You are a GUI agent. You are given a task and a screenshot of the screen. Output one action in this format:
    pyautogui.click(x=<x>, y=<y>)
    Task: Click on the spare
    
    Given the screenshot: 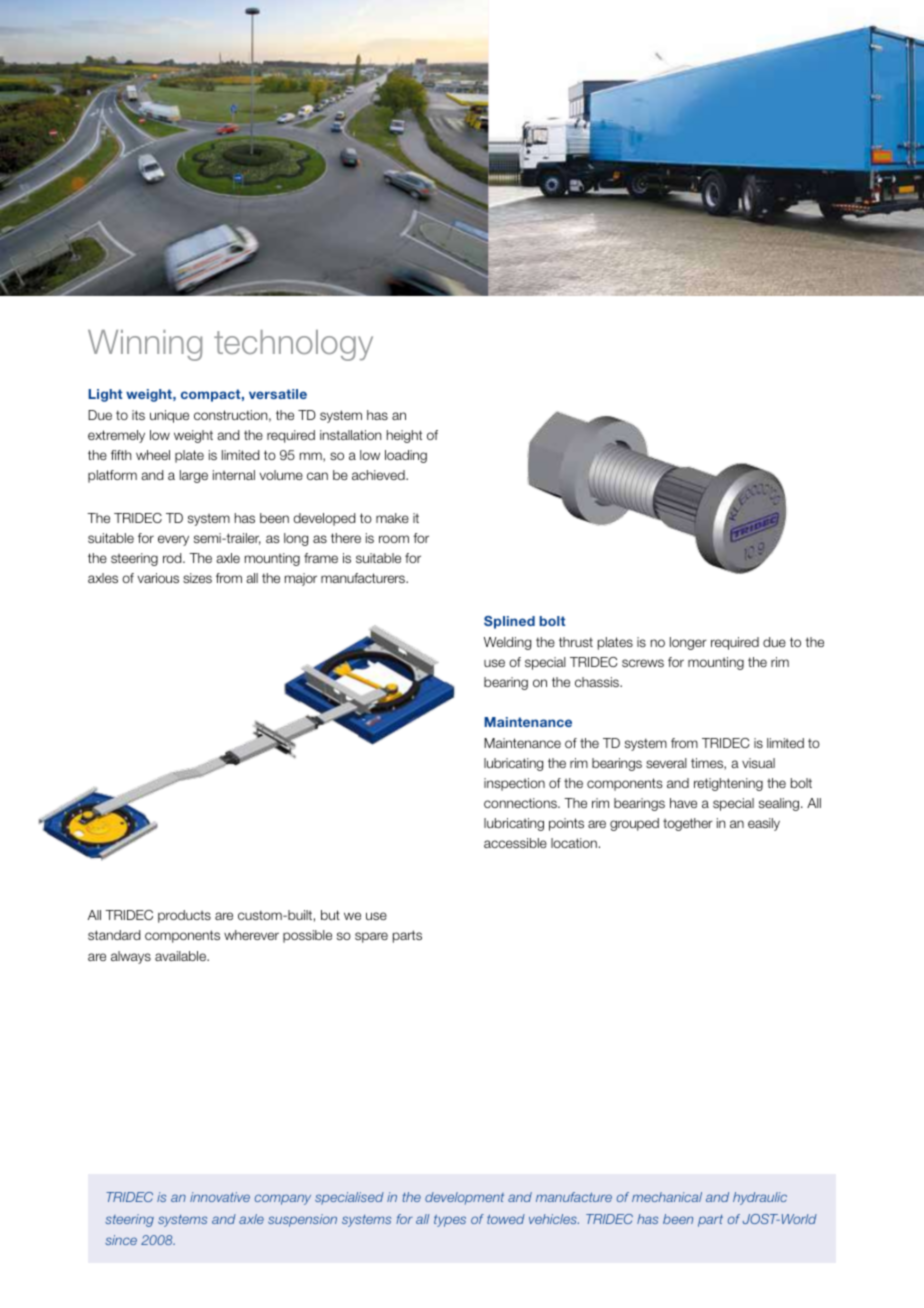 What is the action you would take?
    pyautogui.click(x=371, y=937)
